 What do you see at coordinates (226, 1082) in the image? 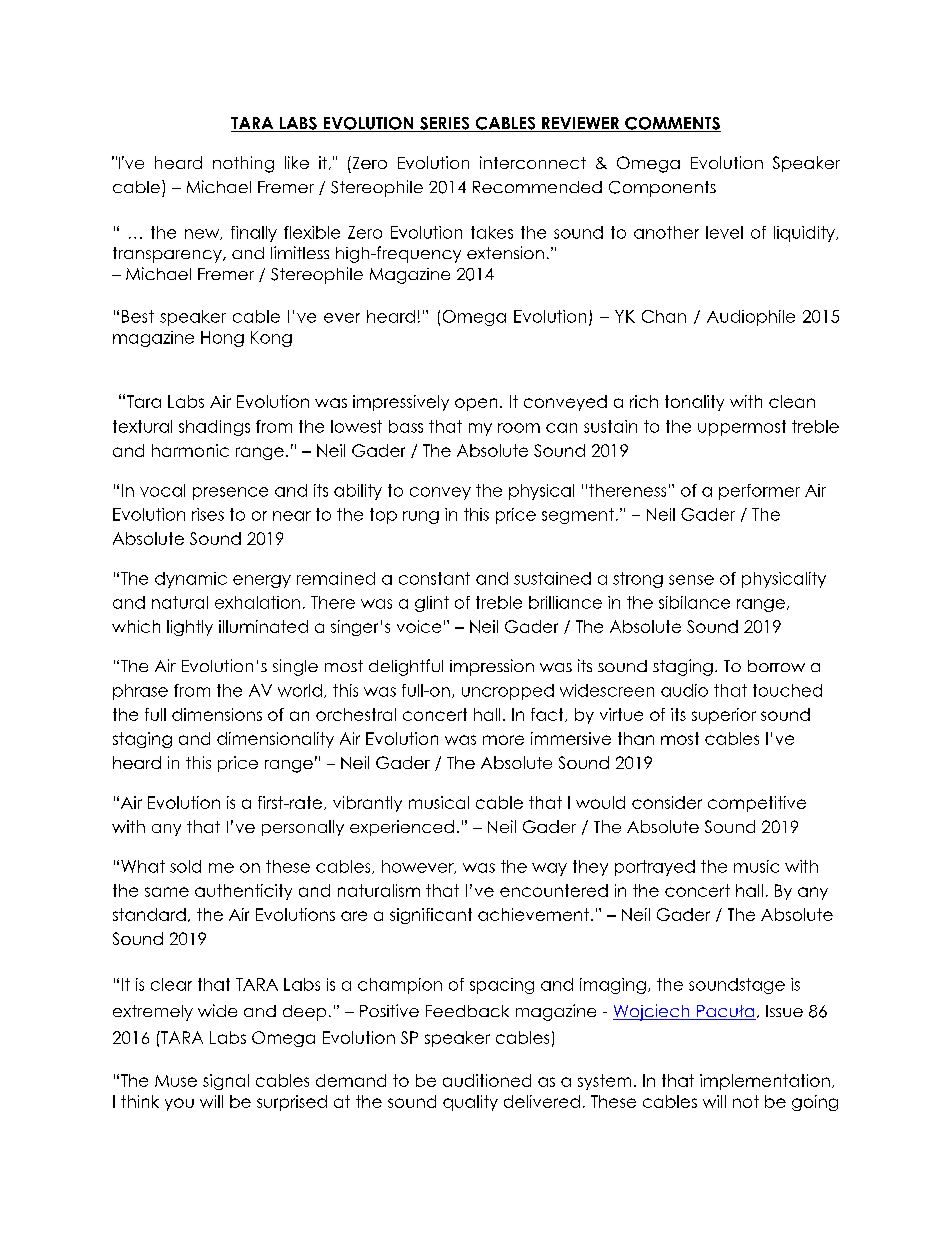
I see `signal` at bounding box center [226, 1082].
